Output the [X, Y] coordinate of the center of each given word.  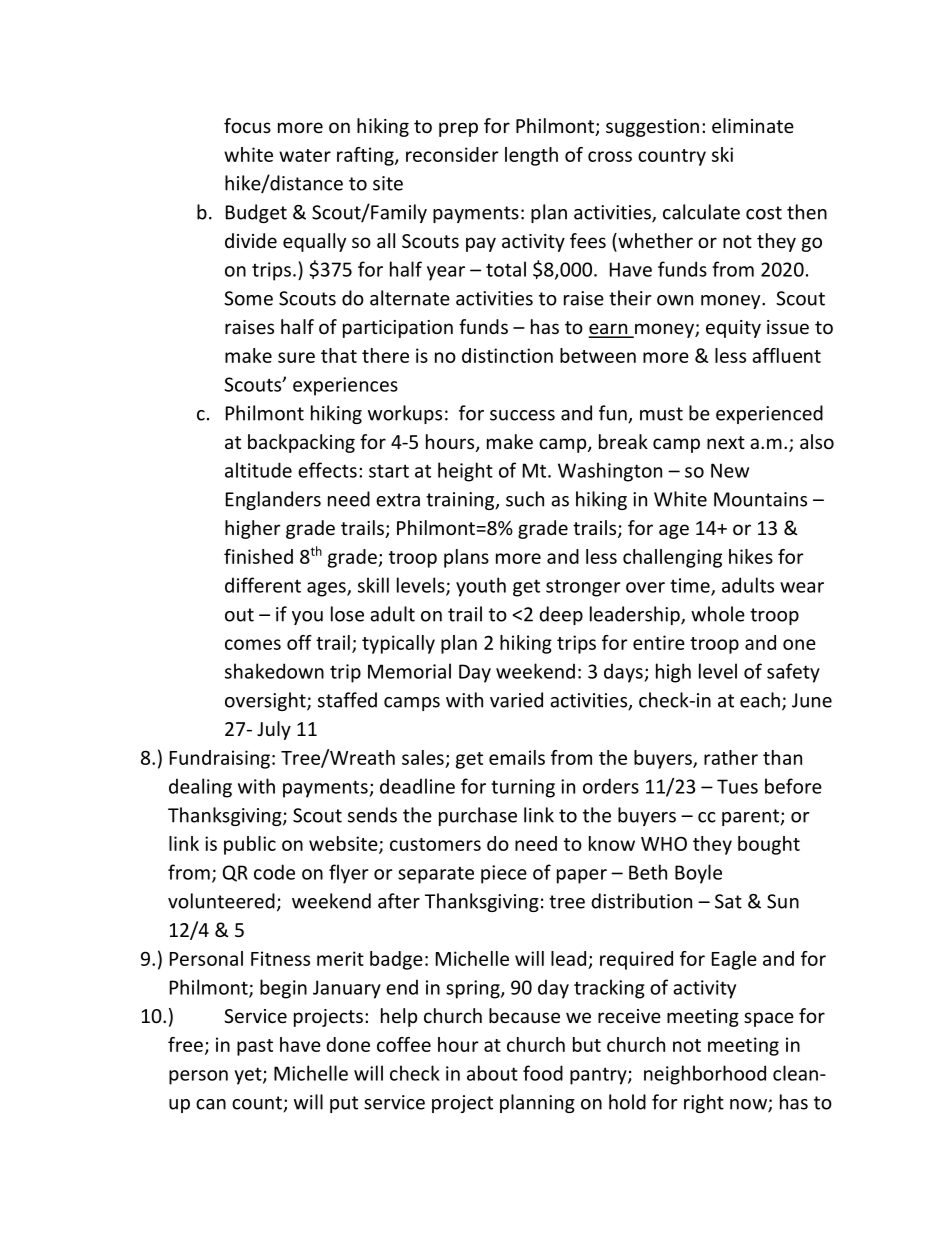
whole [718, 614]
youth [481, 587]
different [263, 585]
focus [247, 125]
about [492, 1073]
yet [249, 1076]
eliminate [753, 125]
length [531, 156]
